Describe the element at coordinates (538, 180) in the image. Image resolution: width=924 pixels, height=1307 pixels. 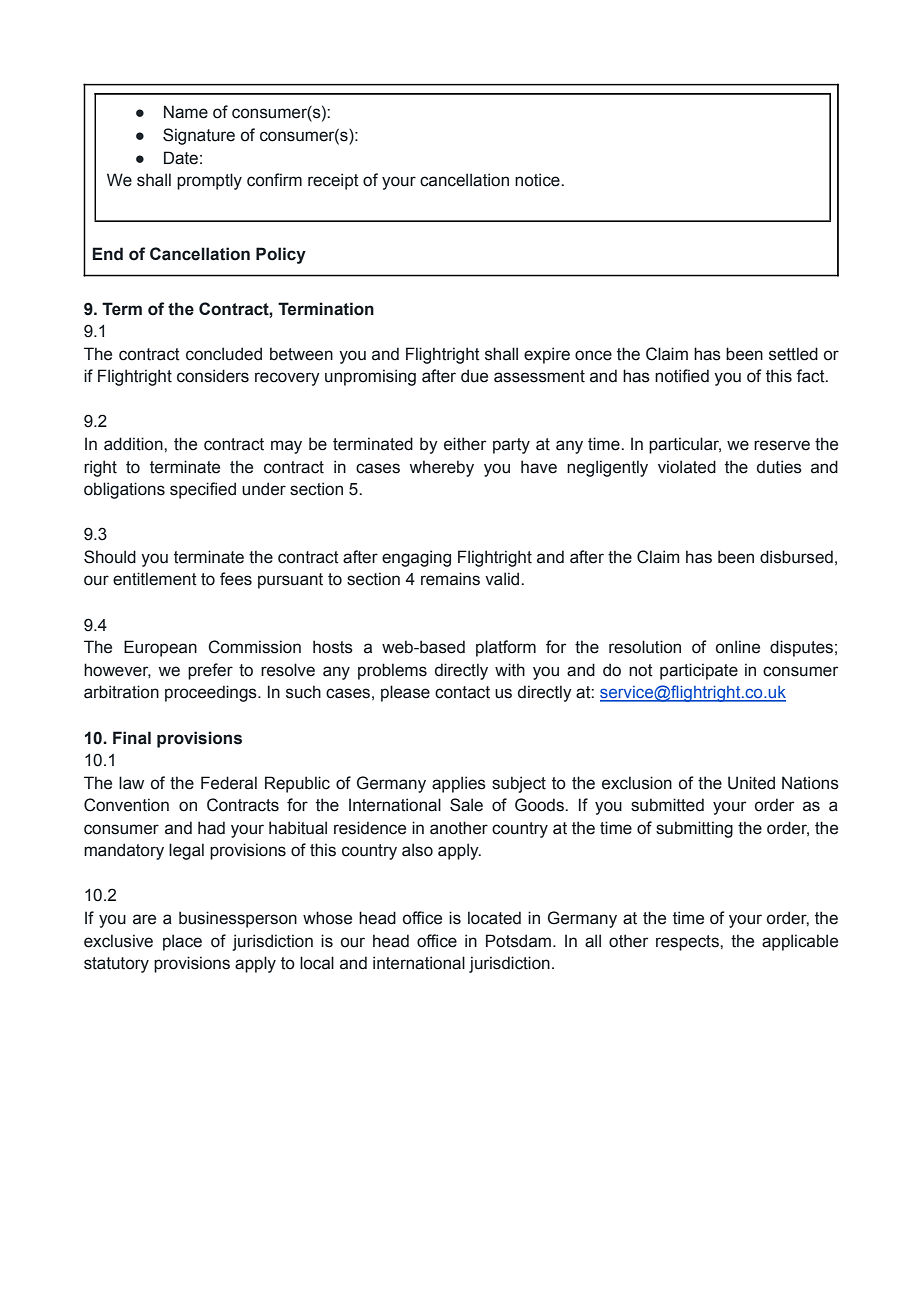
I see `notice` at that location.
